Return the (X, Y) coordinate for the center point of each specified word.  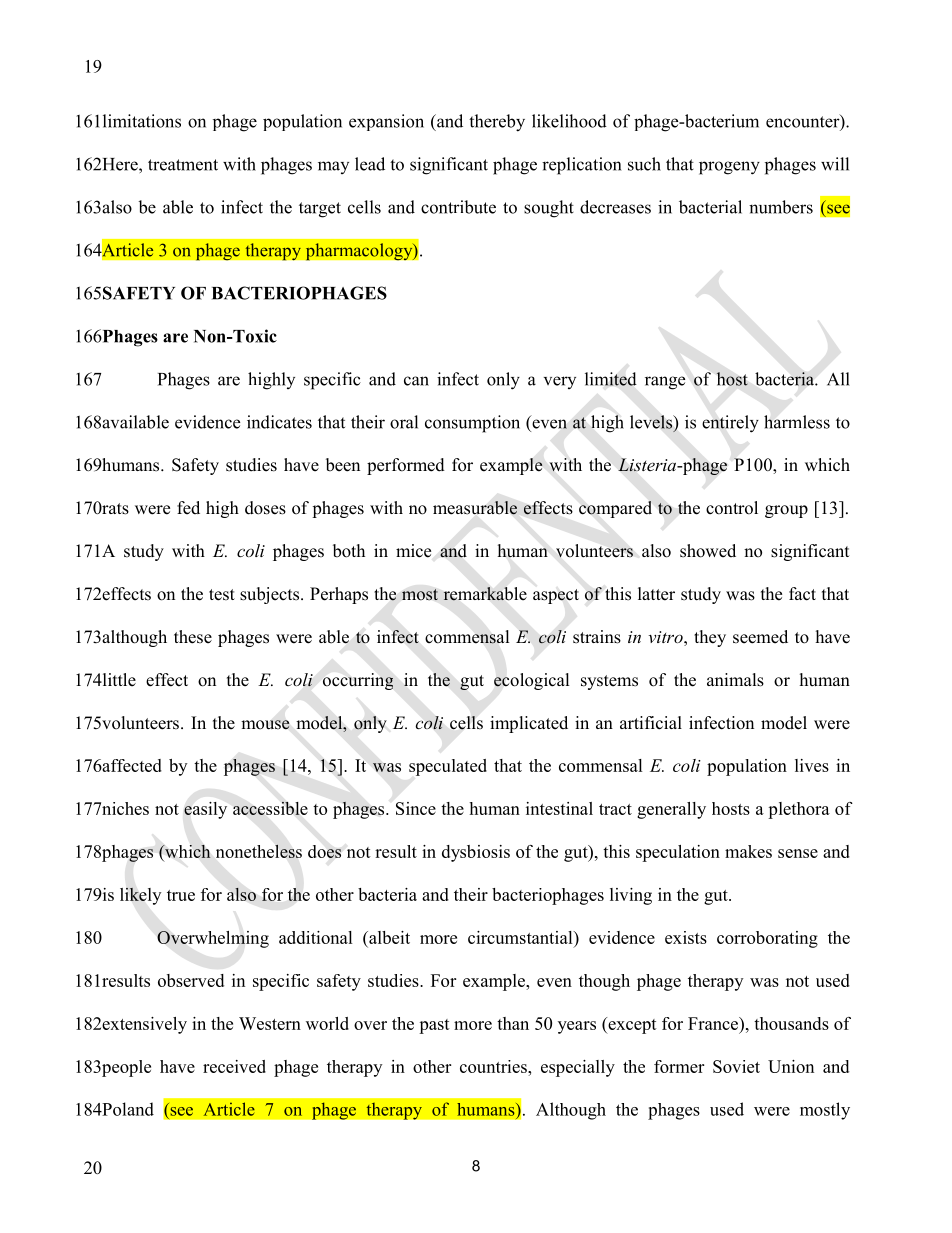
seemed (760, 637)
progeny (729, 168)
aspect (556, 596)
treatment (183, 165)
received (234, 1066)
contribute (458, 207)
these (193, 637)
